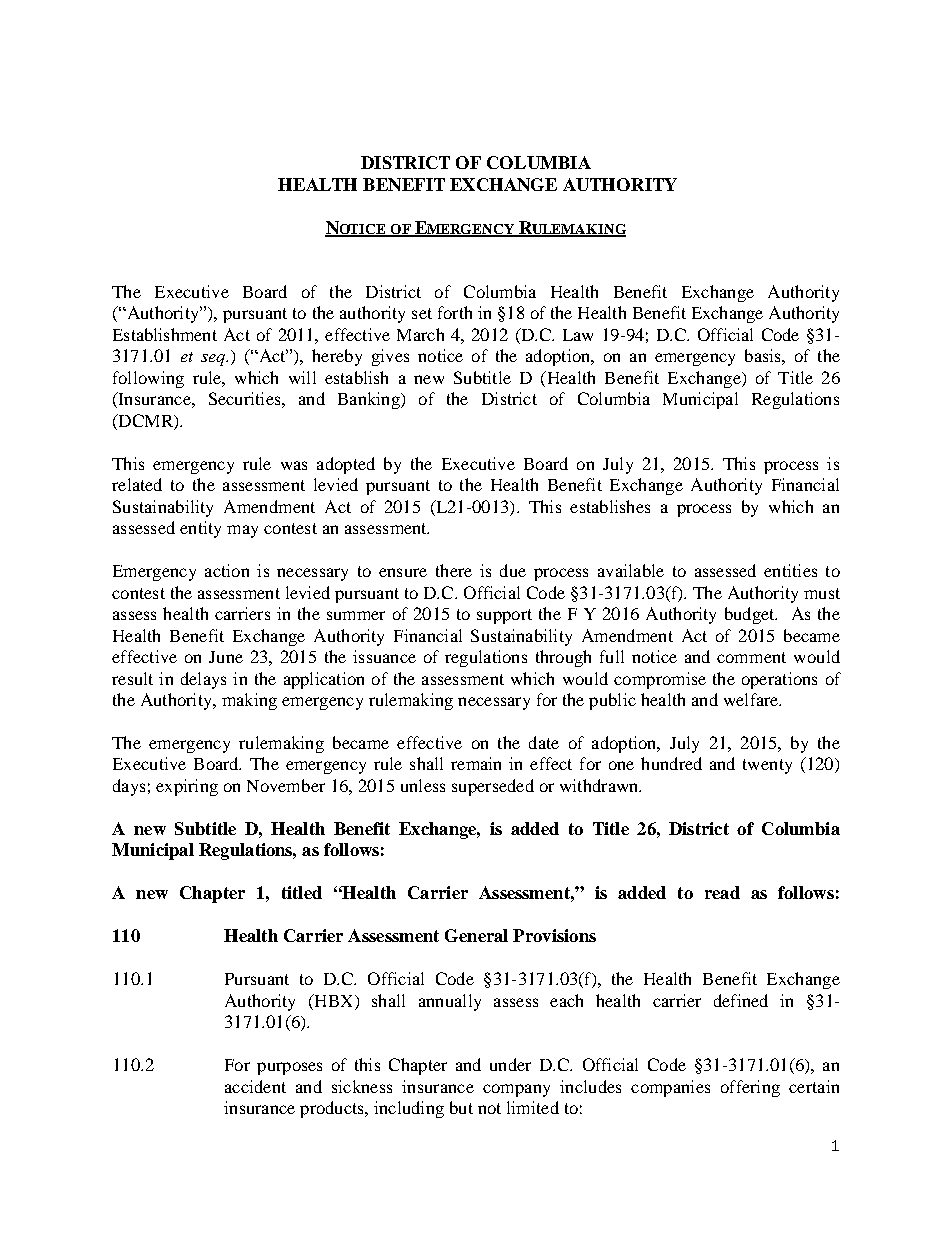 This page has width=952, height=1233. I want to click on Law, so click(578, 335).
